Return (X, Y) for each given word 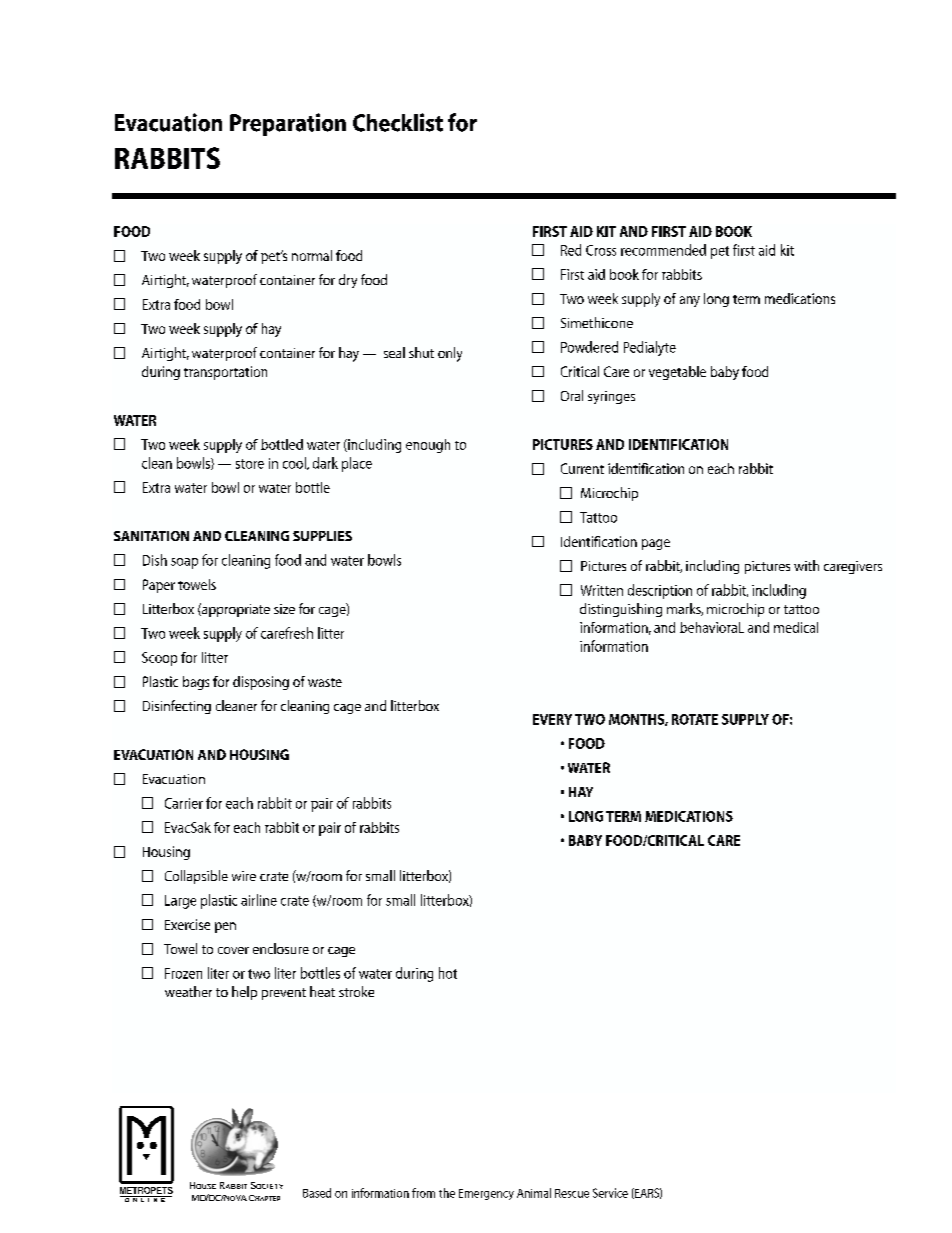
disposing (261, 683)
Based (317, 1193)
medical (796, 627)
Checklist (398, 122)
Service (610, 1193)
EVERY (552, 719)
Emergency (486, 1194)
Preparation (288, 124)
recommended (663, 250)
